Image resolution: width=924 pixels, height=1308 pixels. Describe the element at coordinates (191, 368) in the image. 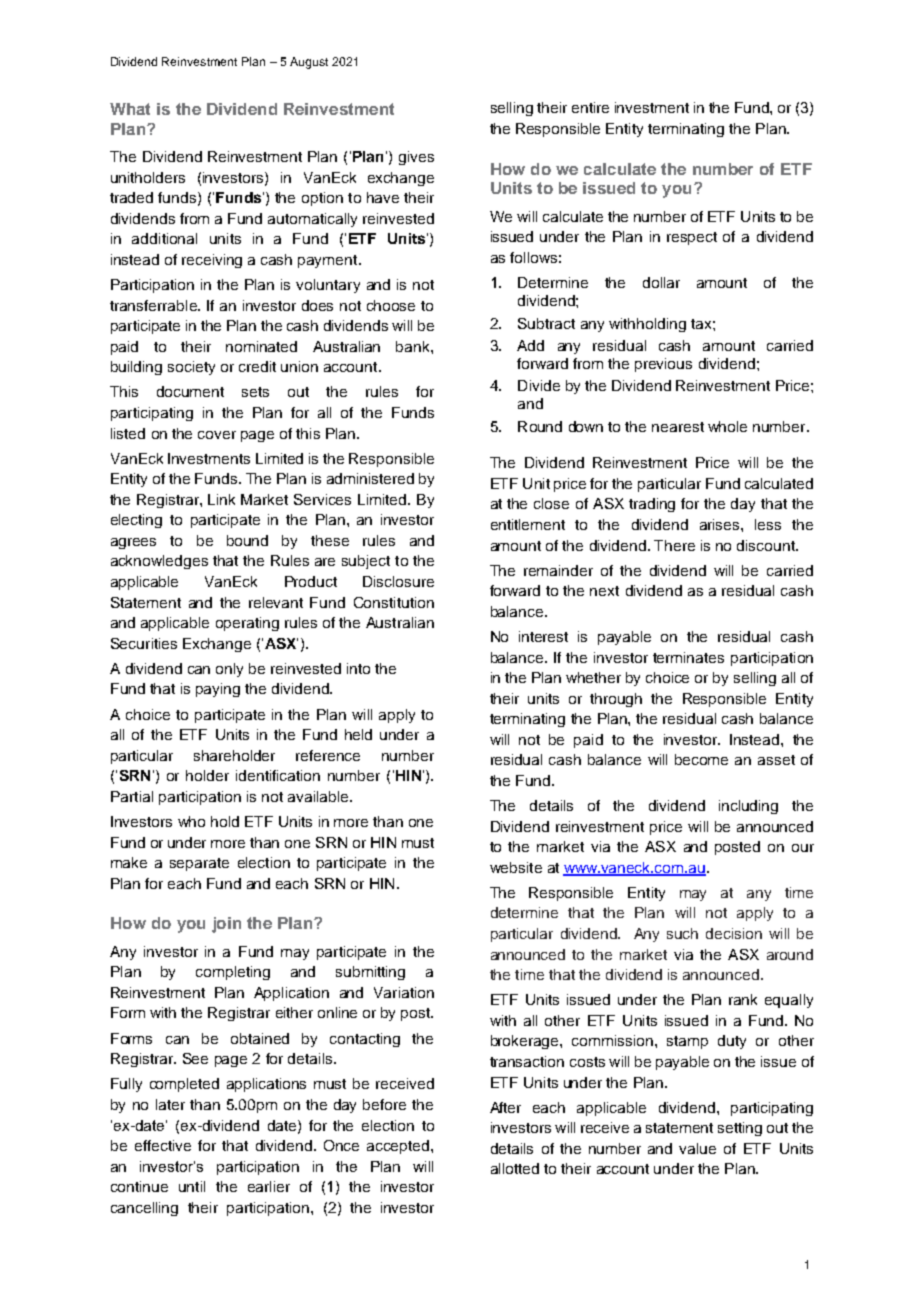

I see `society` at that location.
